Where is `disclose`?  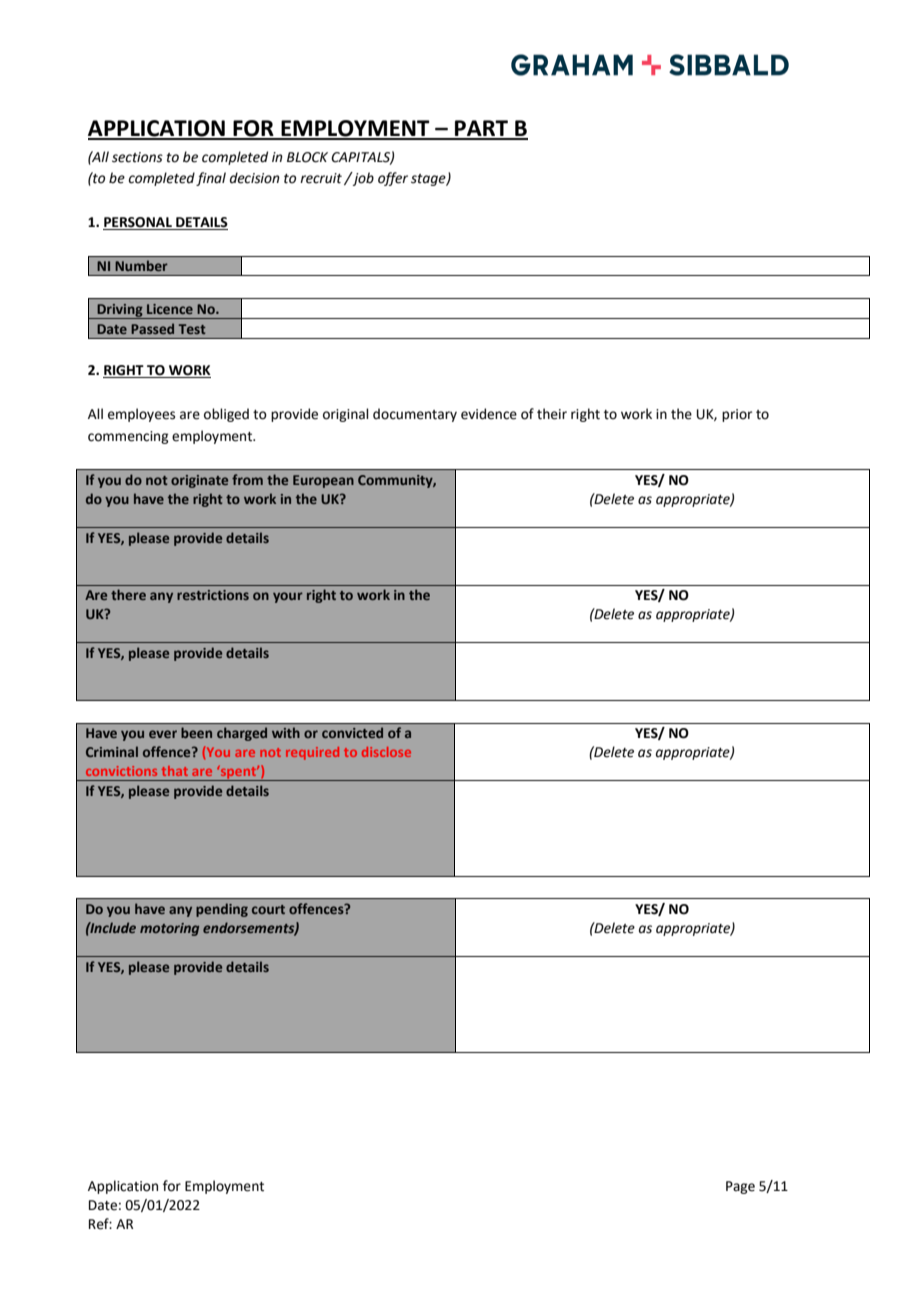
disclose is located at coordinates (386, 752).
